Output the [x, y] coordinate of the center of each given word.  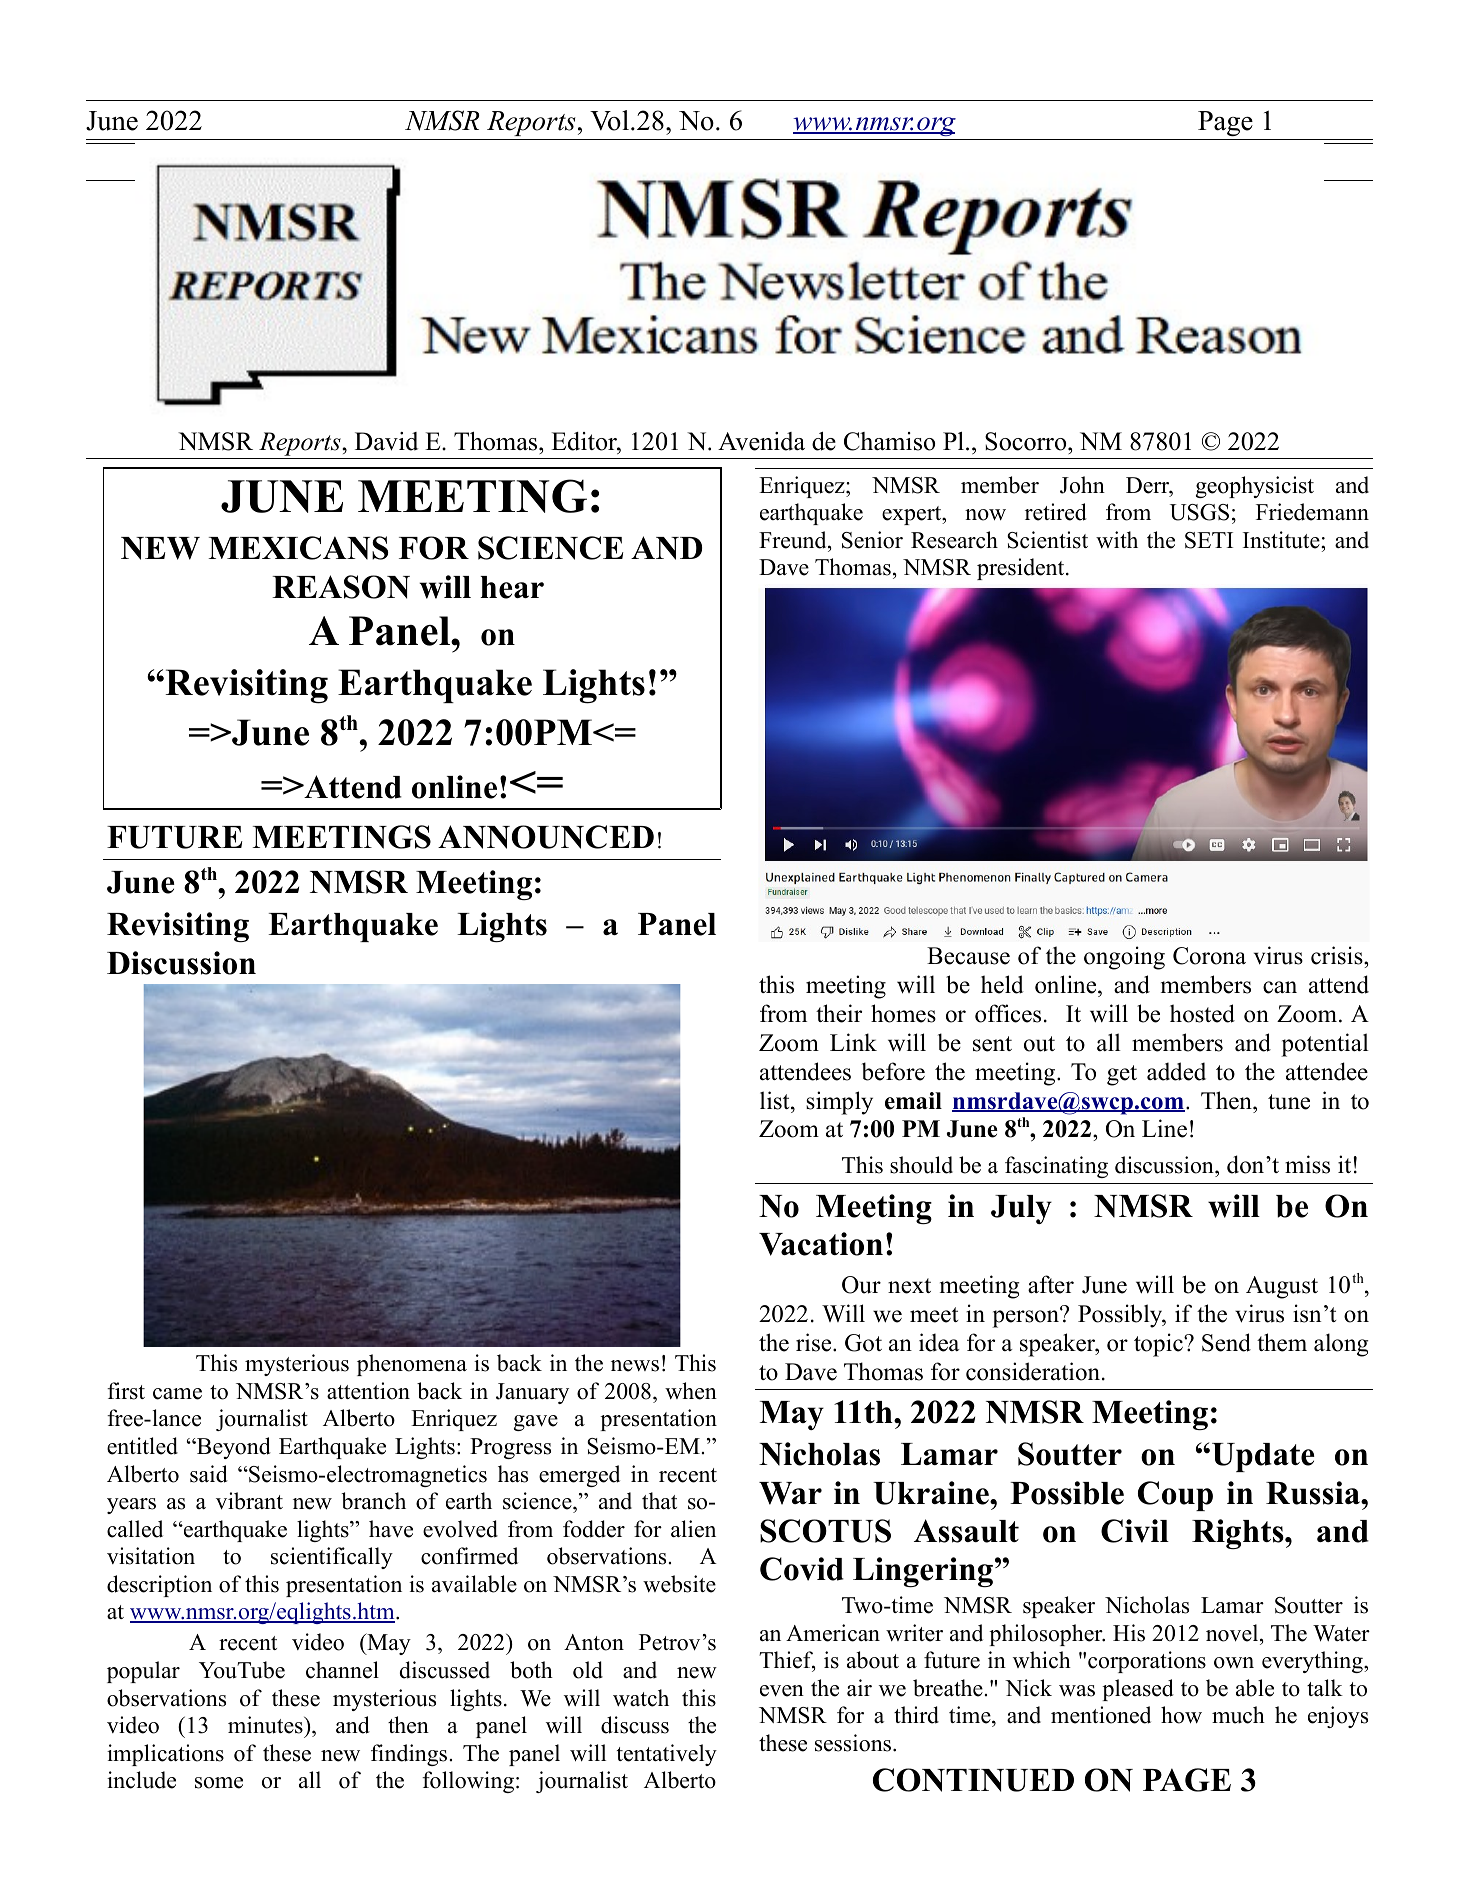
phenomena [412, 1365]
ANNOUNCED [546, 837]
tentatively [666, 1755]
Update [1263, 1457]
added [1176, 1071]
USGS [1199, 512]
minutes [266, 1725]
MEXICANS [298, 548]
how [1181, 1715]
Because [968, 956]
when [691, 1391]
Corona [1209, 956]
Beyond [233, 1448]
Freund [794, 540]
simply [839, 1103]
